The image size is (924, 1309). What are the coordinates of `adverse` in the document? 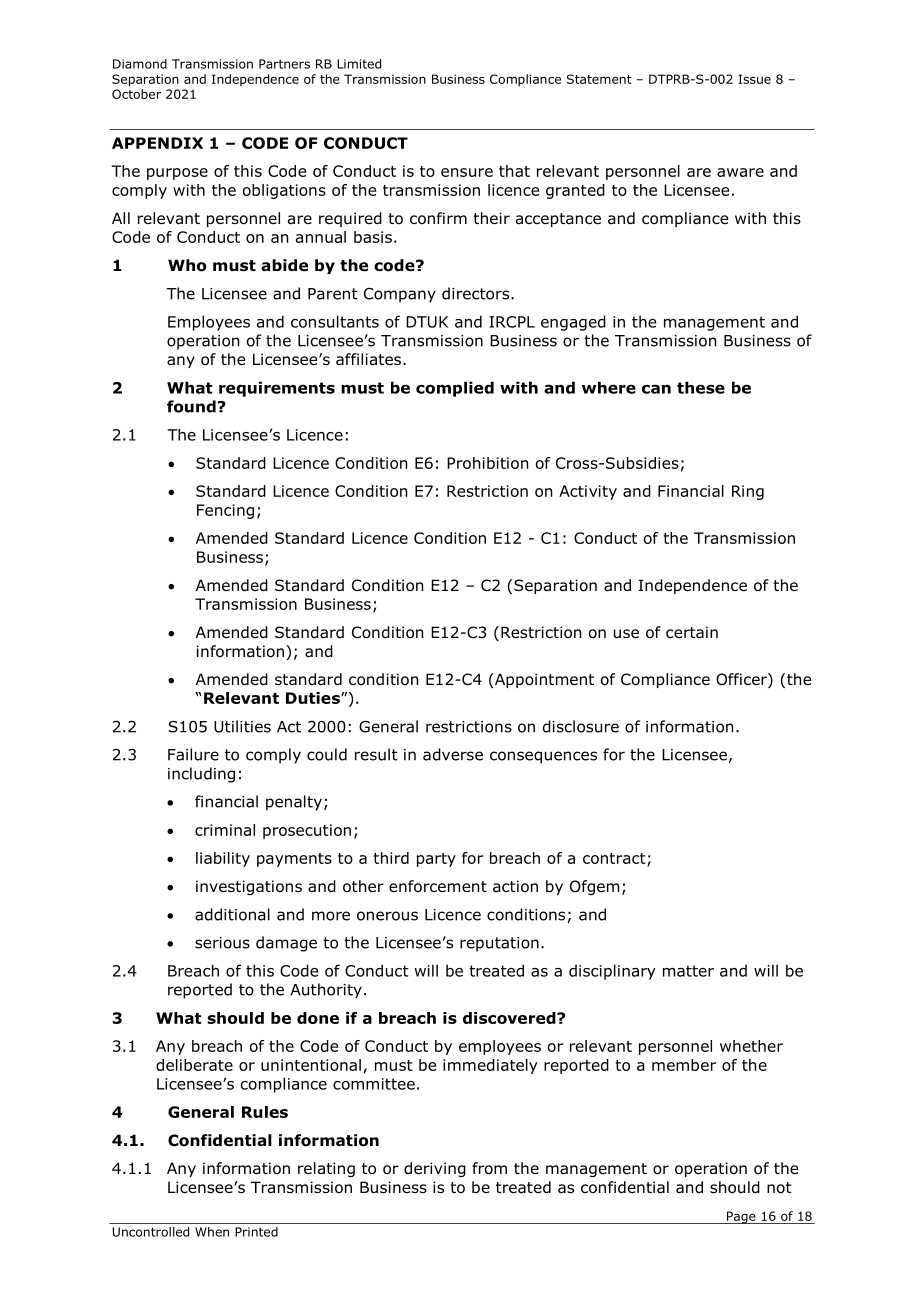 It's located at (453, 754).
